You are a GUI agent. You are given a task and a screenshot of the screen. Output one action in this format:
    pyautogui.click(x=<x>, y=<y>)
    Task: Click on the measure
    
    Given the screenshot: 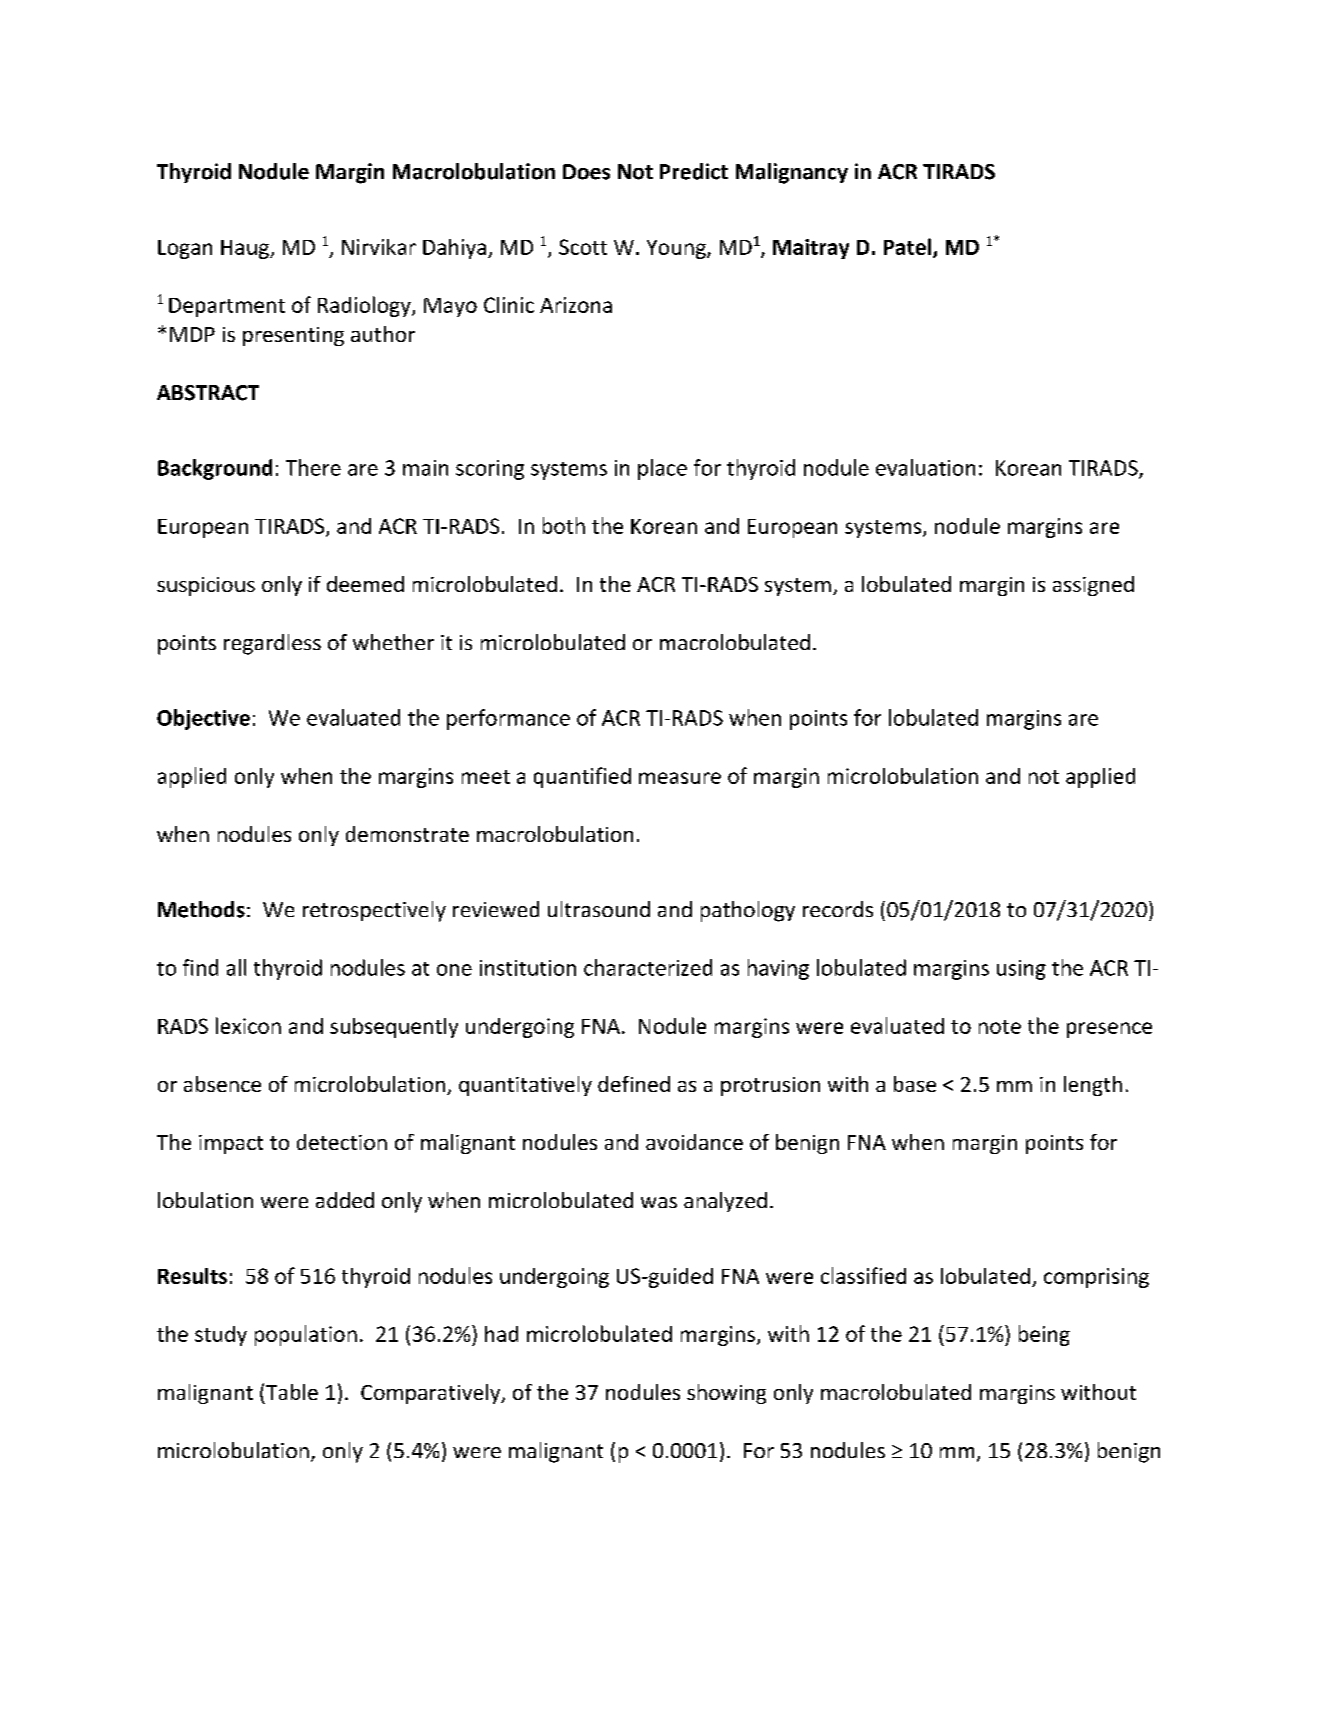 What is the action you would take?
    pyautogui.click(x=680, y=778)
